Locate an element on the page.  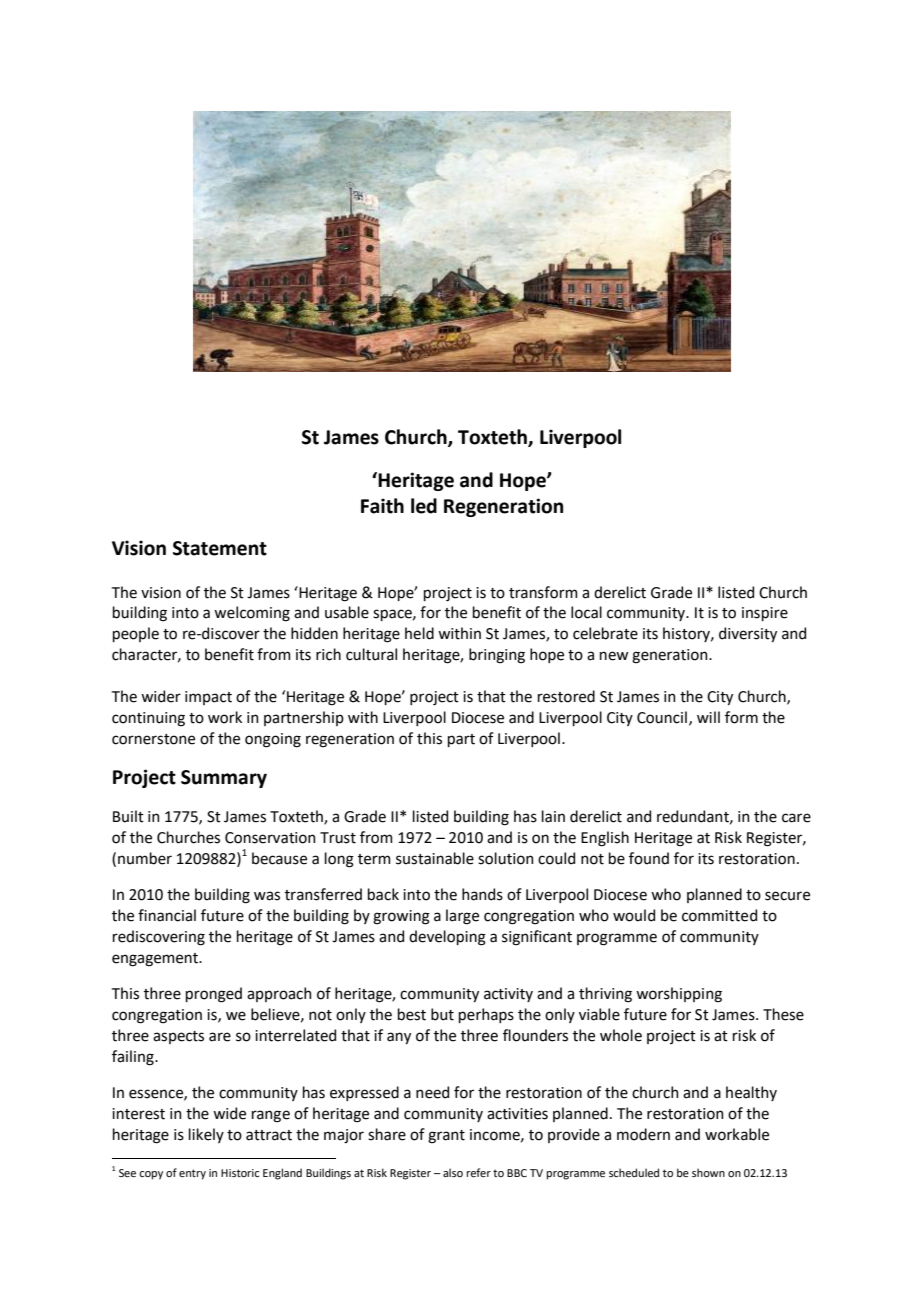
Statement is located at coordinates (220, 548).
